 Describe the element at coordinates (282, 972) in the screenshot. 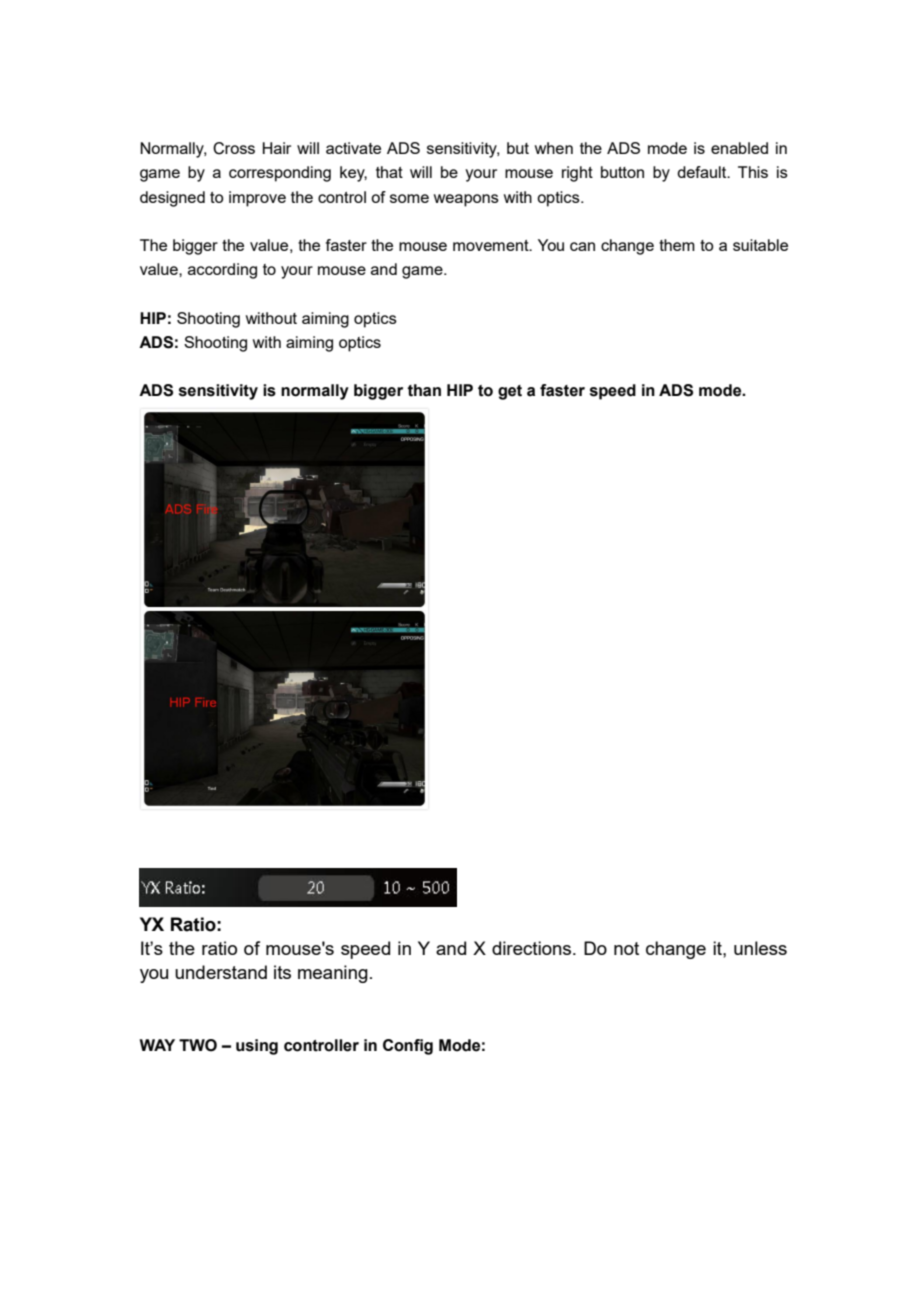

I see `its` at that location.
